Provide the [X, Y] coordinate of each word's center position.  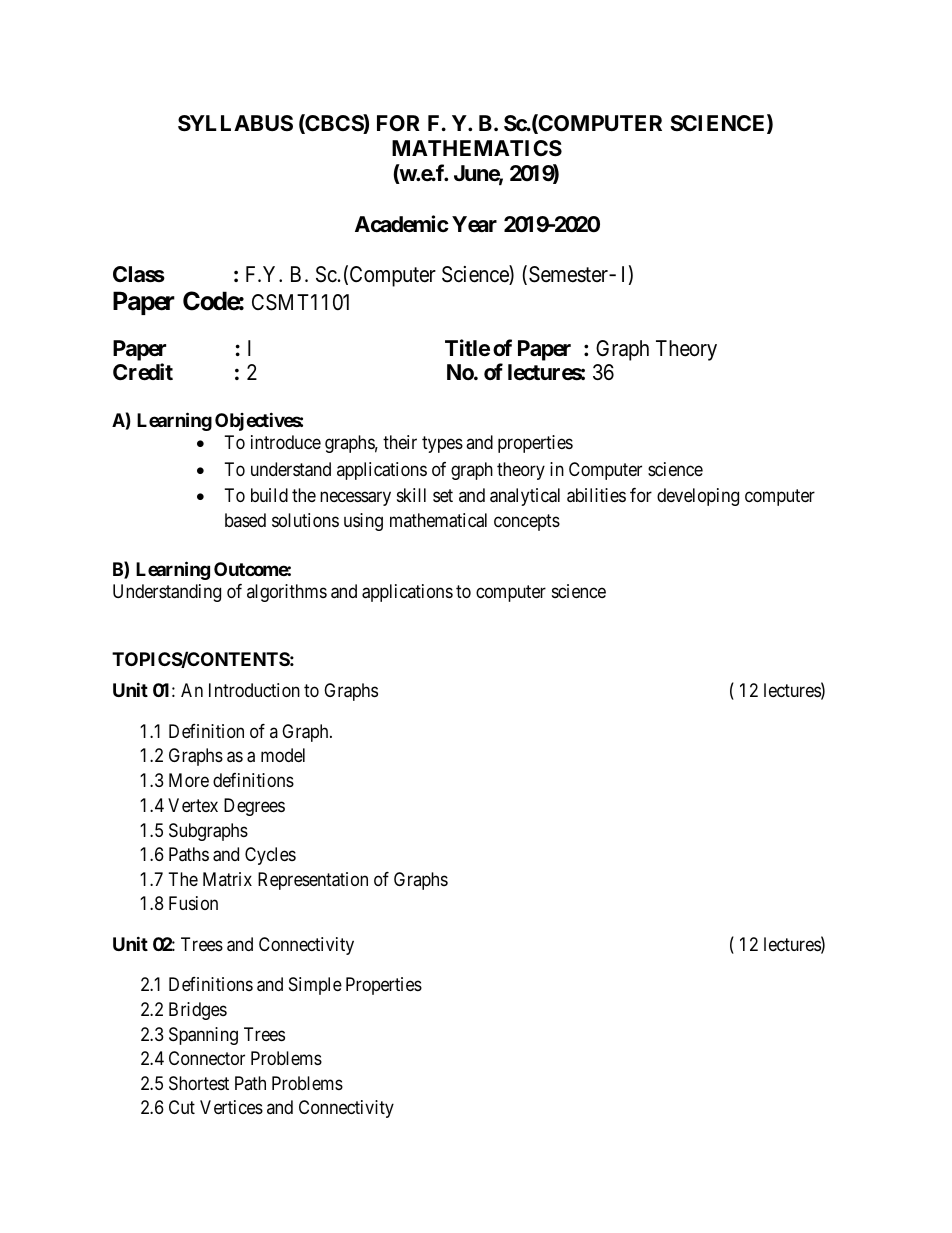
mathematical [438, 520]
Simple [315, 986]
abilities [596, 495]
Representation [313, 881]
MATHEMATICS [477, 148]
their [400, 442]
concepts [527, 522]
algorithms [287, 593]
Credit [143, 372]
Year [474, 224]
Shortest [199, 1083]
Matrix [227, 879]
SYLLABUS [235, 123]
